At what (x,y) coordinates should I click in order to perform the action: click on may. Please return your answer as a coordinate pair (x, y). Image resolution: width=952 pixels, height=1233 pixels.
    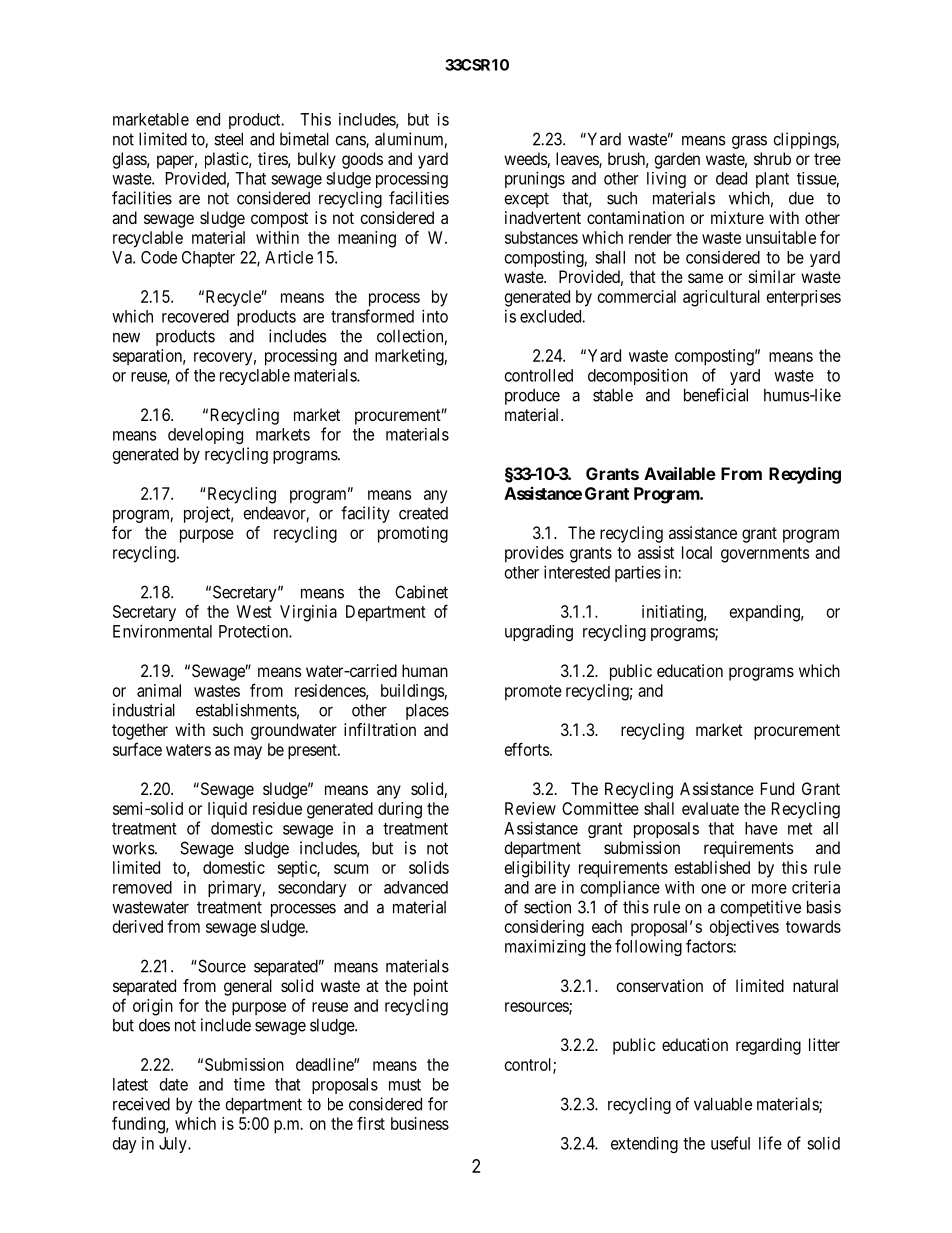
    Looking at the image, I should click on (248, 753).
